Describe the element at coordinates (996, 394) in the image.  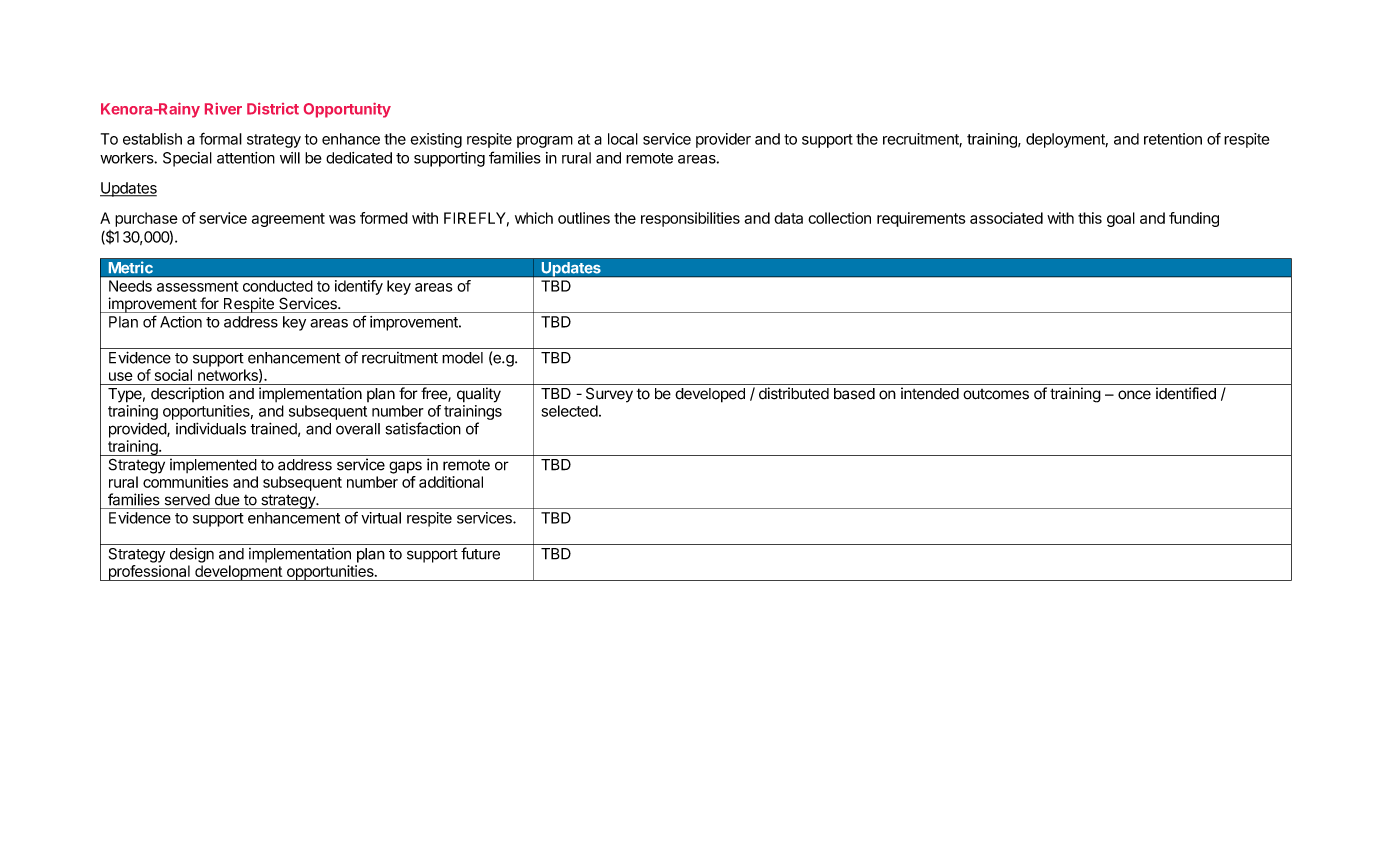
I see `outcomes` at that location.
